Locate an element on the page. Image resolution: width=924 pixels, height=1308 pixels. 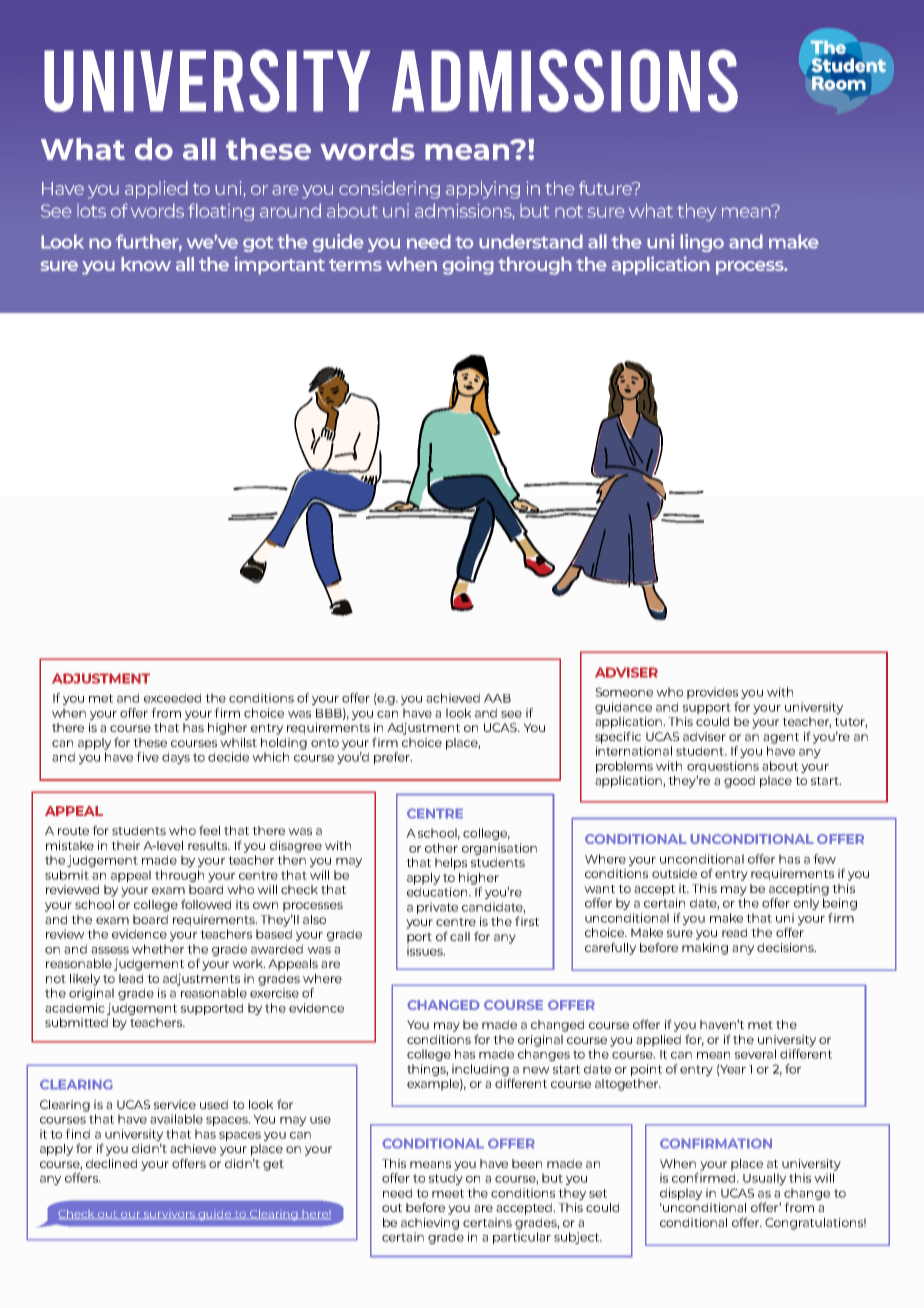
lead is located at coordinates (131, 978).
